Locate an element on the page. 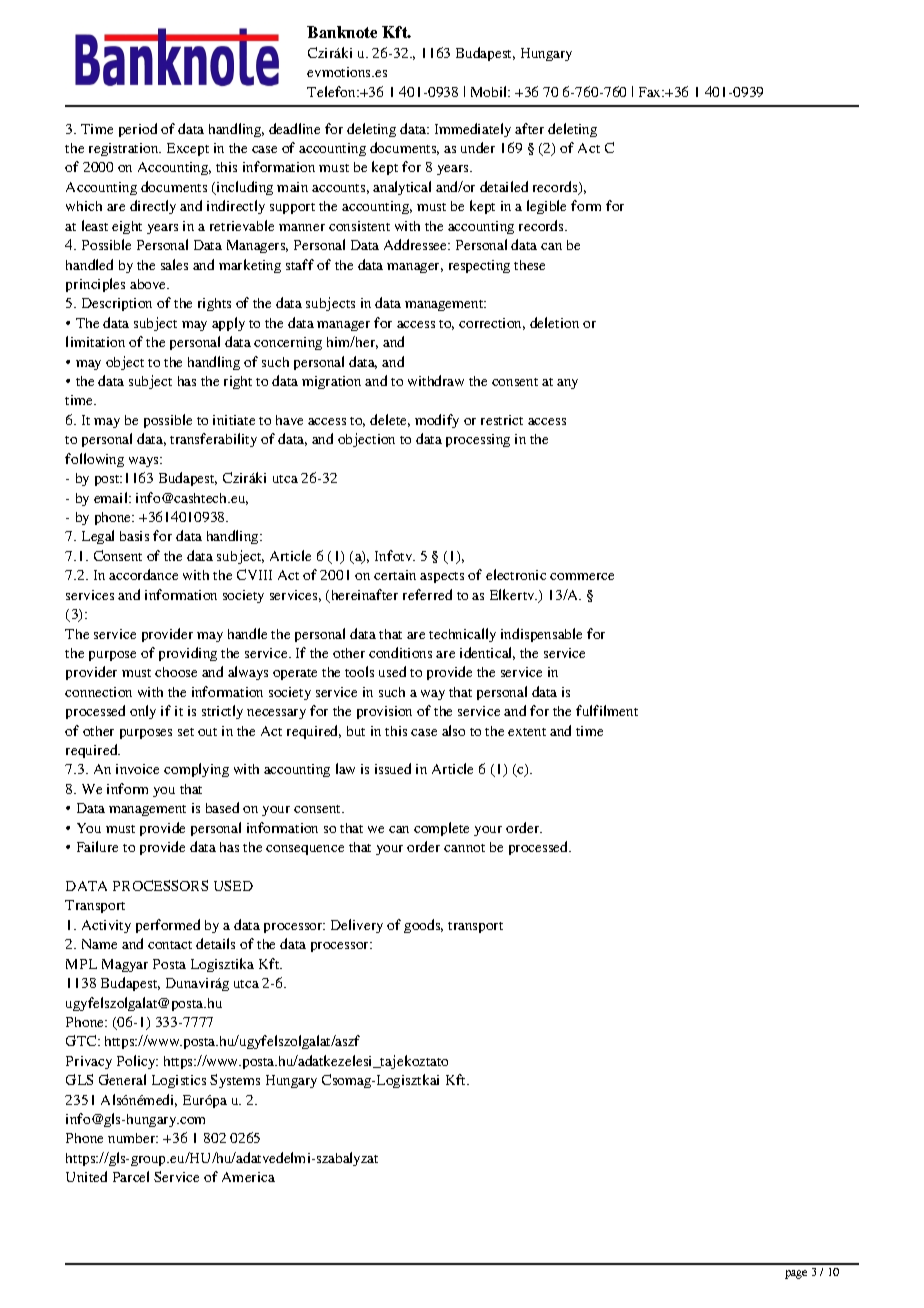  fulfilment is located at coordinates (607, 710).
